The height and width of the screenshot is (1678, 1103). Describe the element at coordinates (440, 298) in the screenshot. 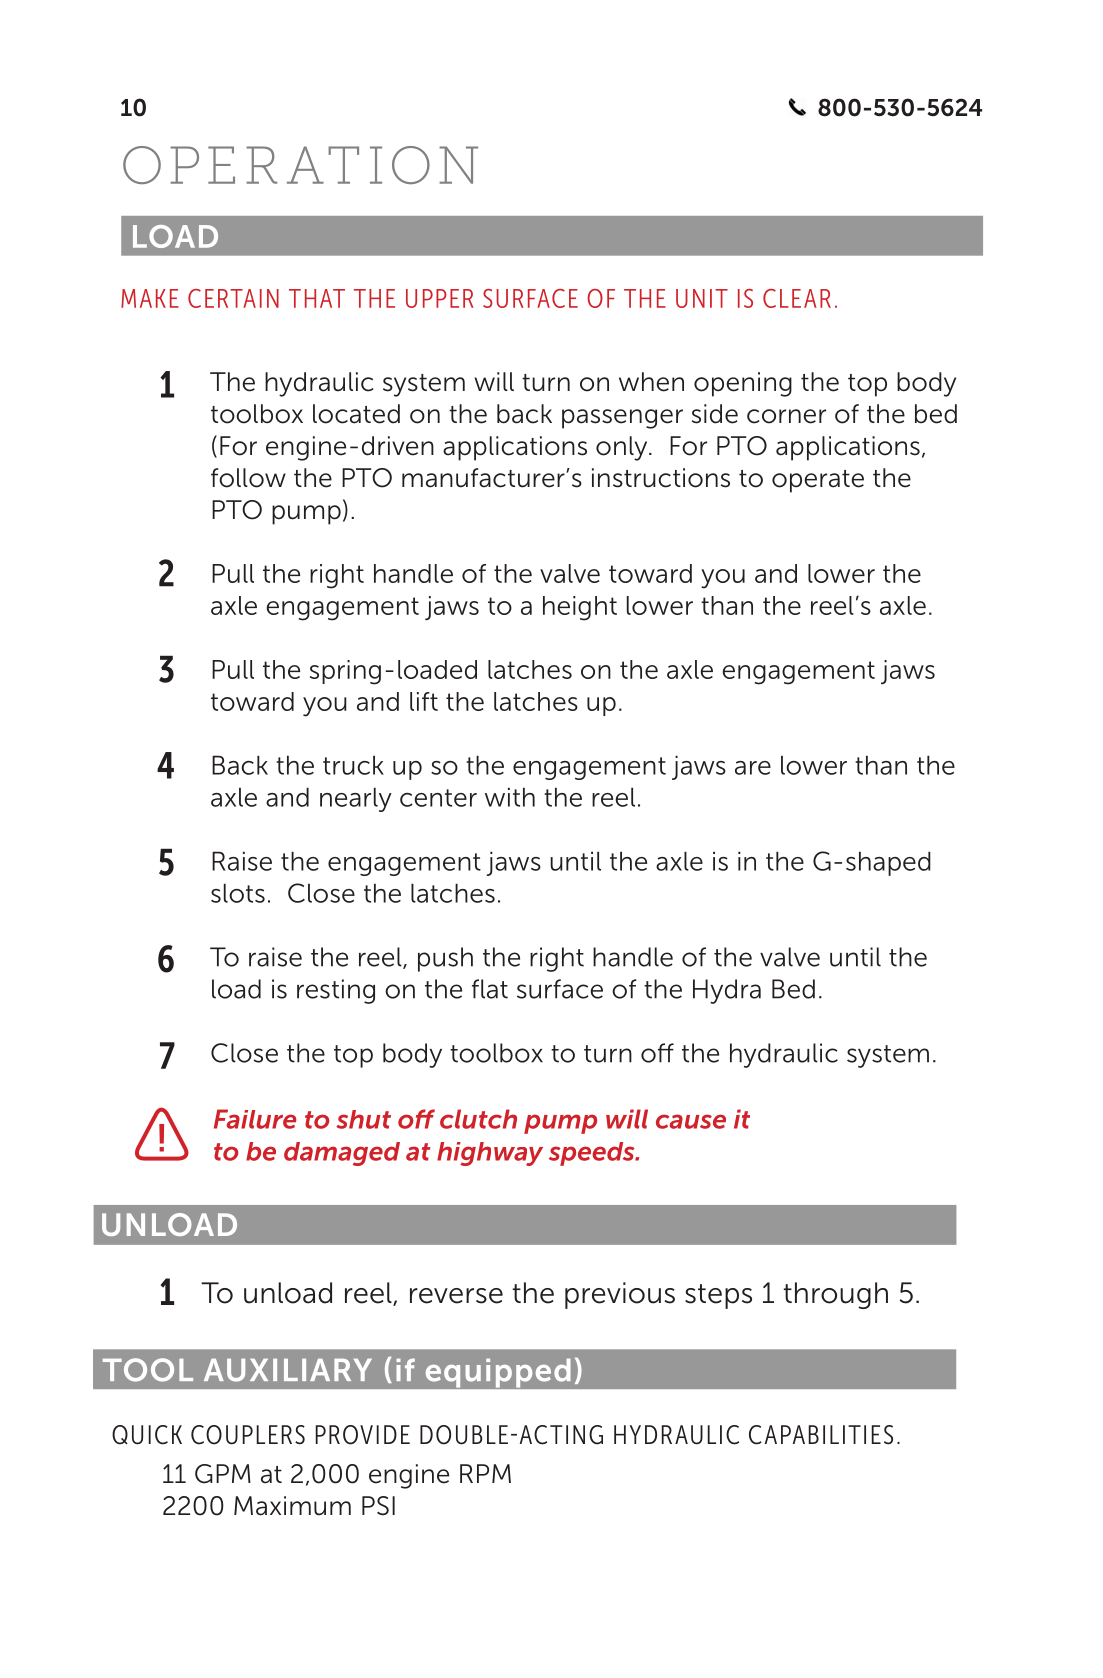

I see `UPPER` at that location.
